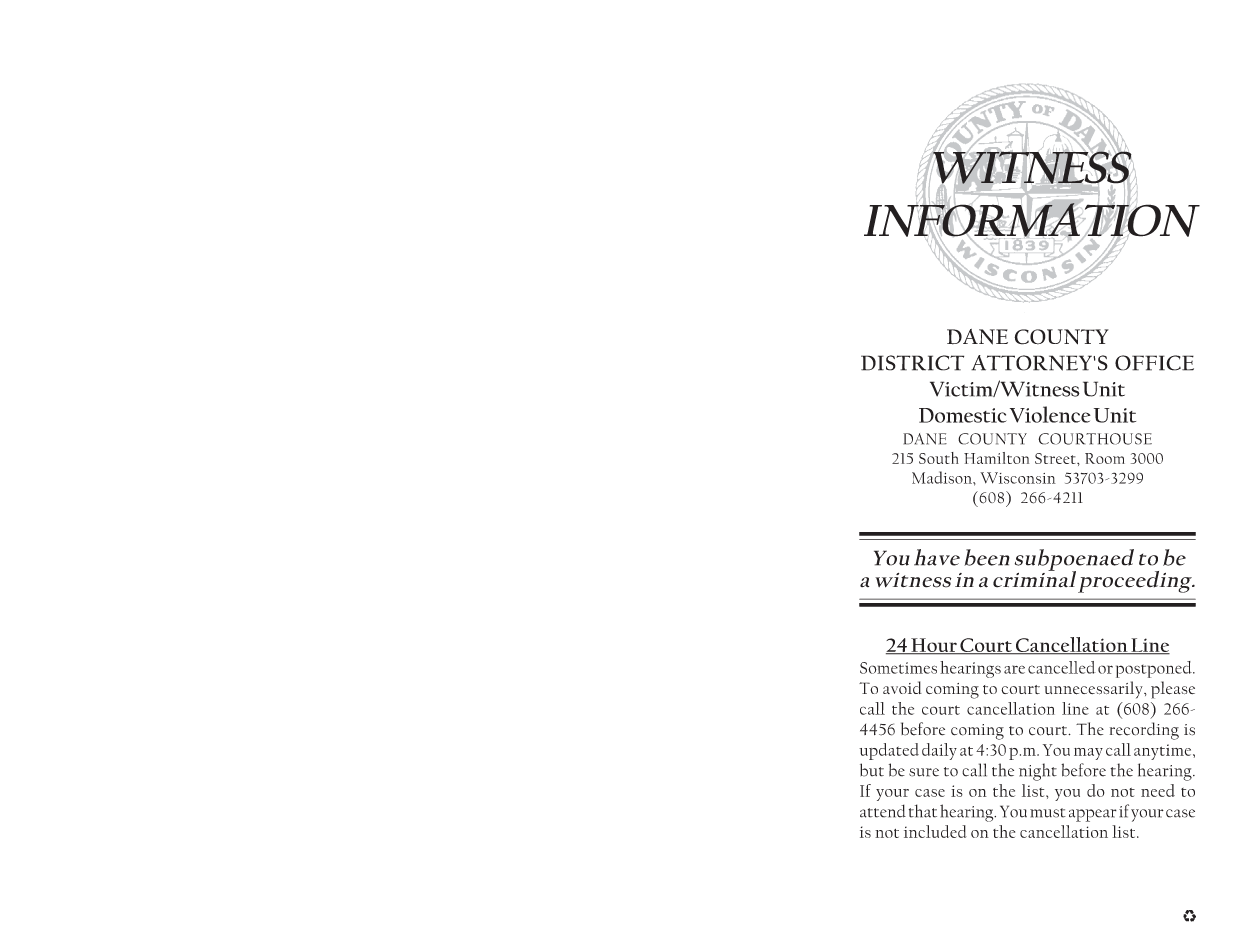 Image resolution: width=1233 pixels, height=952 pixels. What do you see at coordinates (1014, 669) in the image?
I see `are` at bounding box center [1014, 669].
